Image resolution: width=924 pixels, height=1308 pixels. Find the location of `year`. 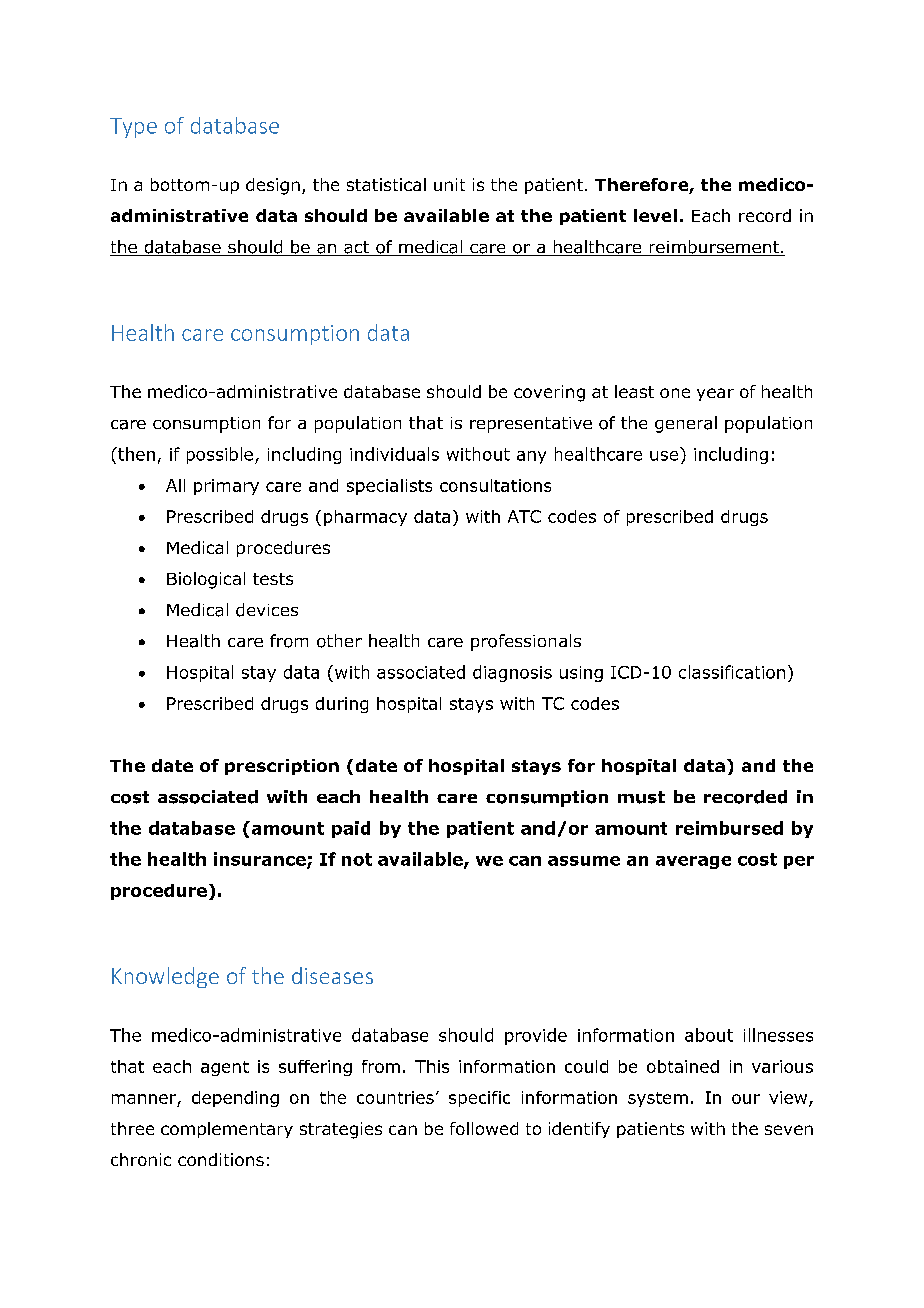

year is located at coordinates (715, 394).
